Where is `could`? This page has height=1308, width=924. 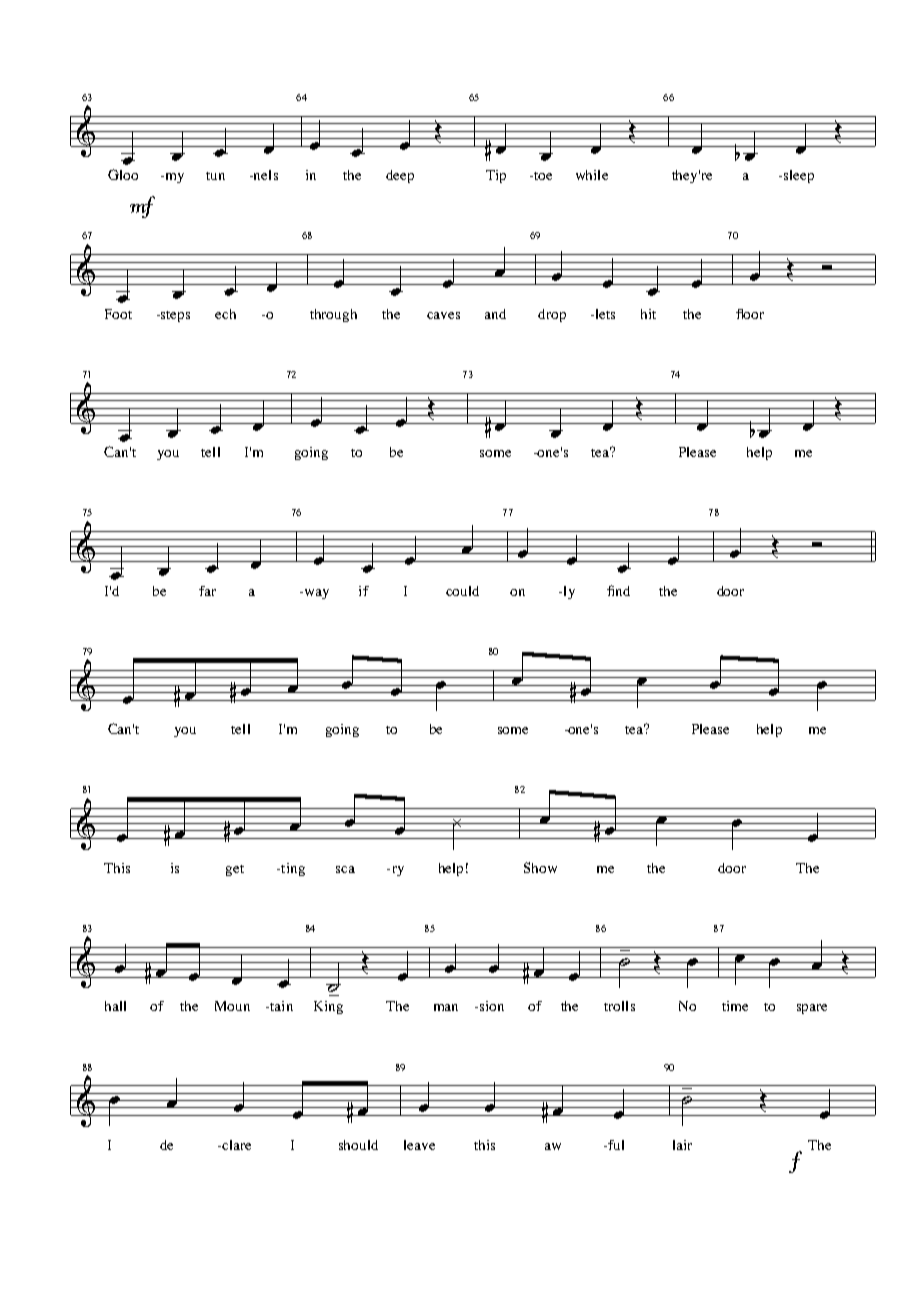 could is located at coordinates (462, 591).
